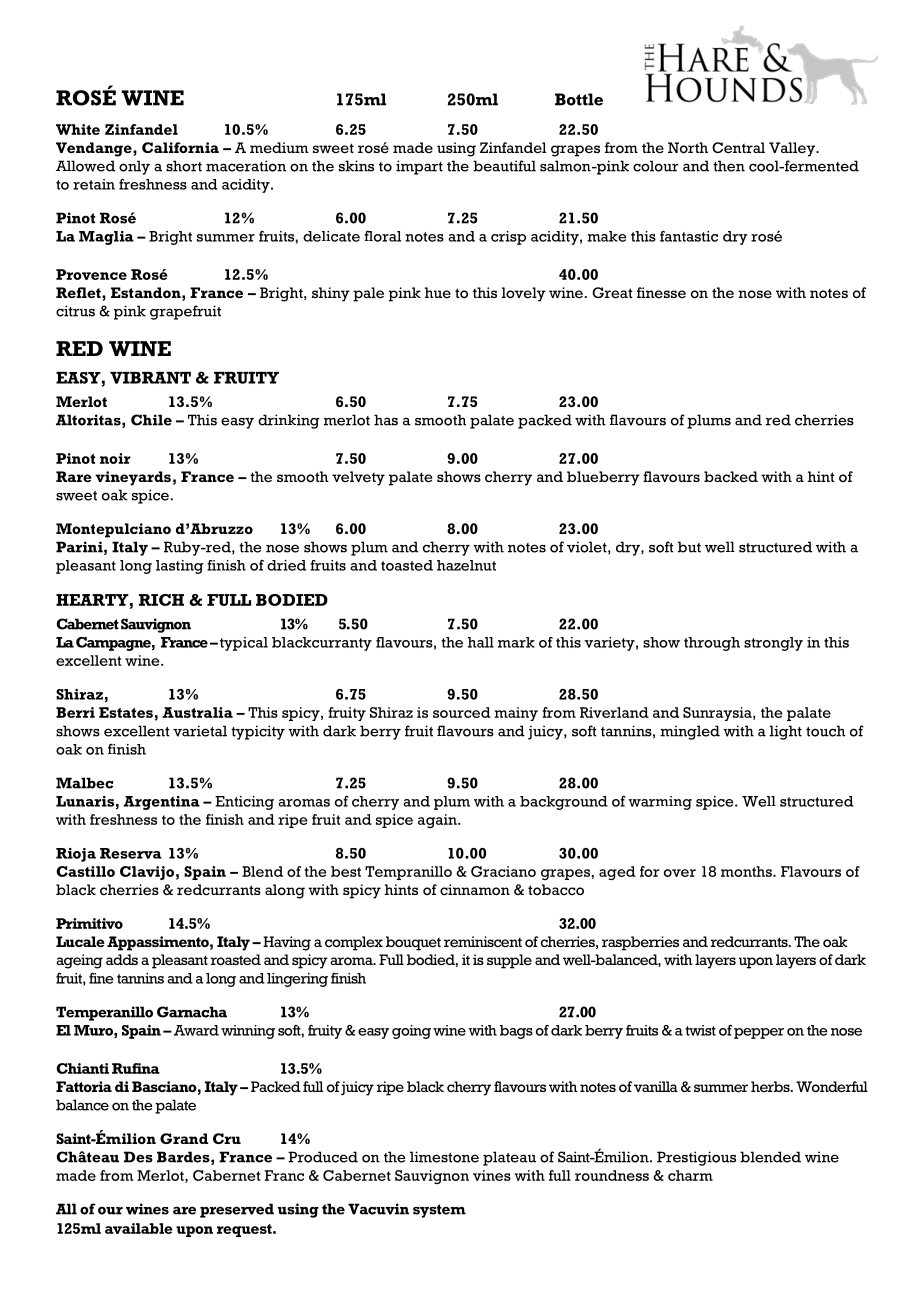 The height and width of the page is (1308, 924). What do you see at coordinates (180, 147) in the page?
I see `California` at bounding box center [180, 147].
